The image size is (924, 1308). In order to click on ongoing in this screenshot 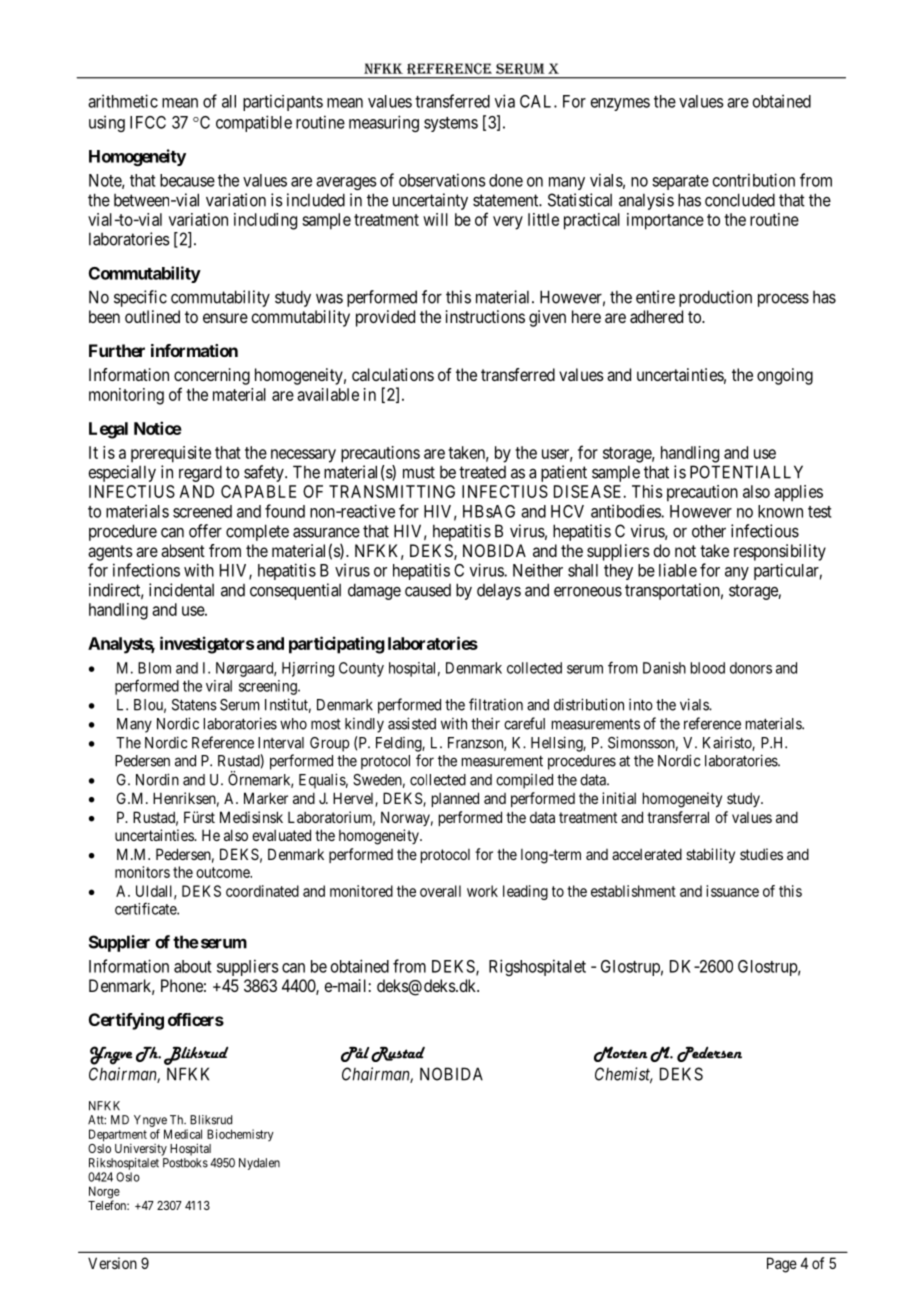, I will do `click(785, 376)`.
